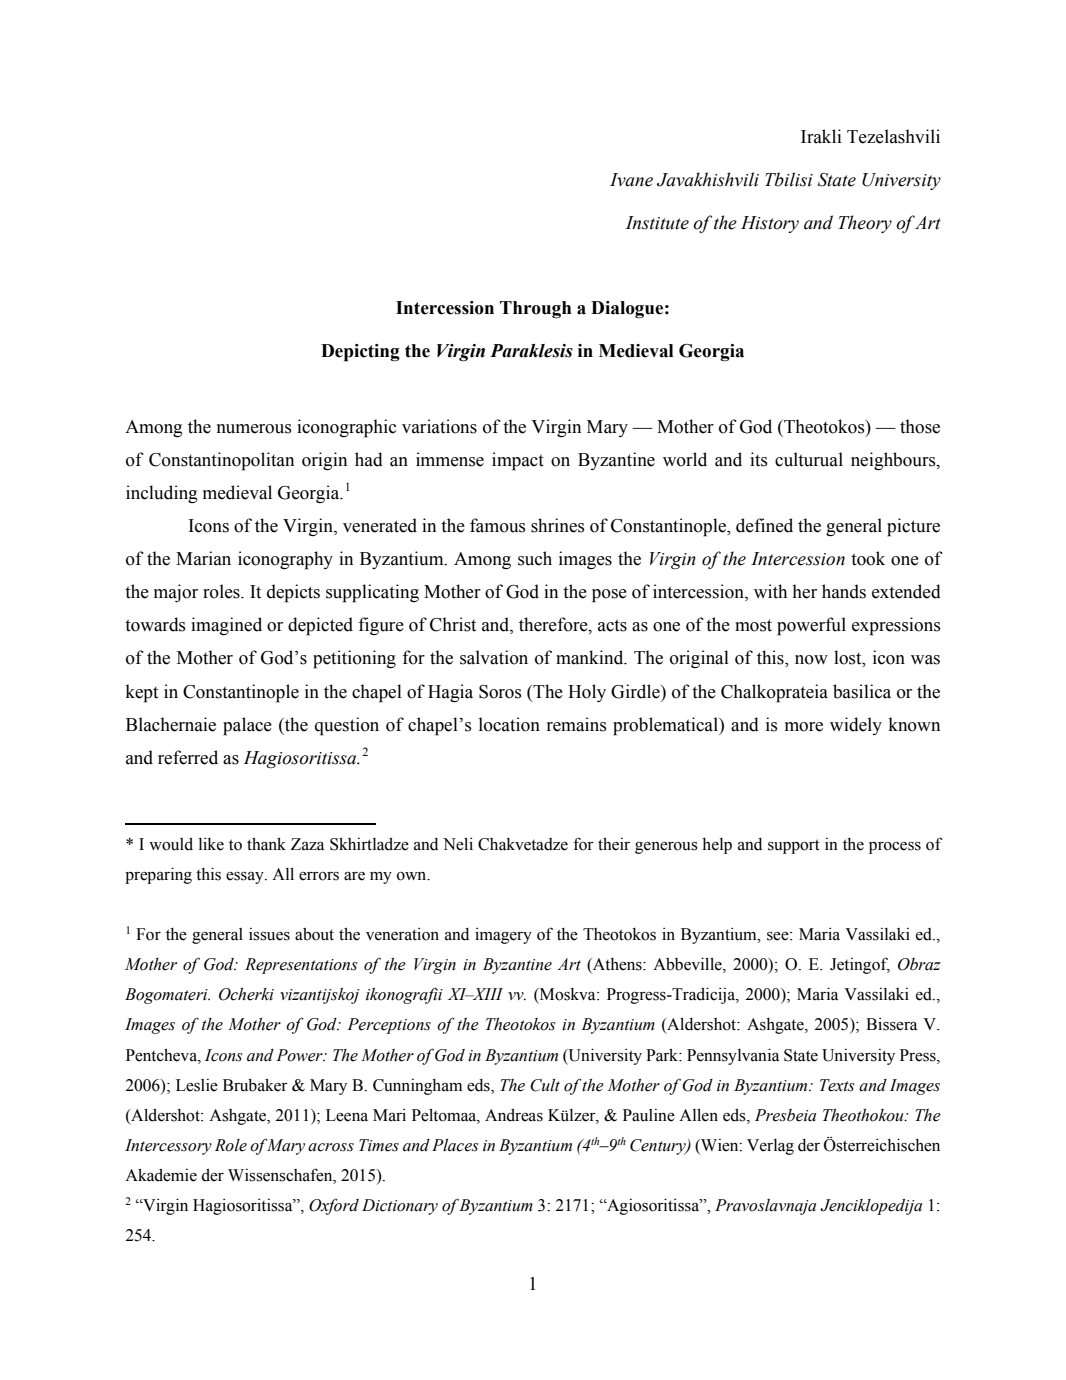 The height and width of the page is (1380, 1066). What do you see at coordinates (770, 1147) in the page?
I see `Verlag` at bounding box center [770, 1147].
